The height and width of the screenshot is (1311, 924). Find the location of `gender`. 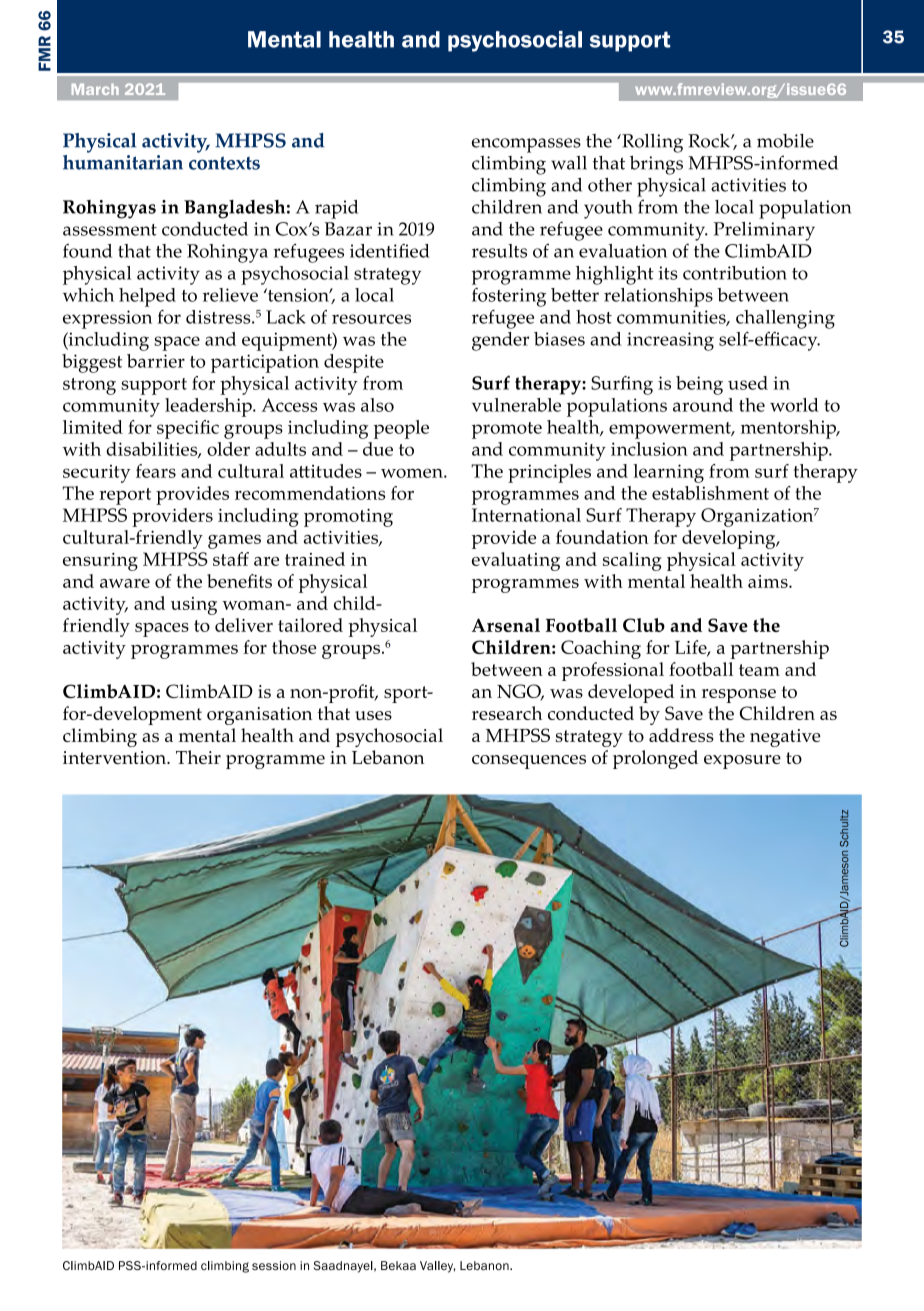

gender is located at coordinates (500, 341).
